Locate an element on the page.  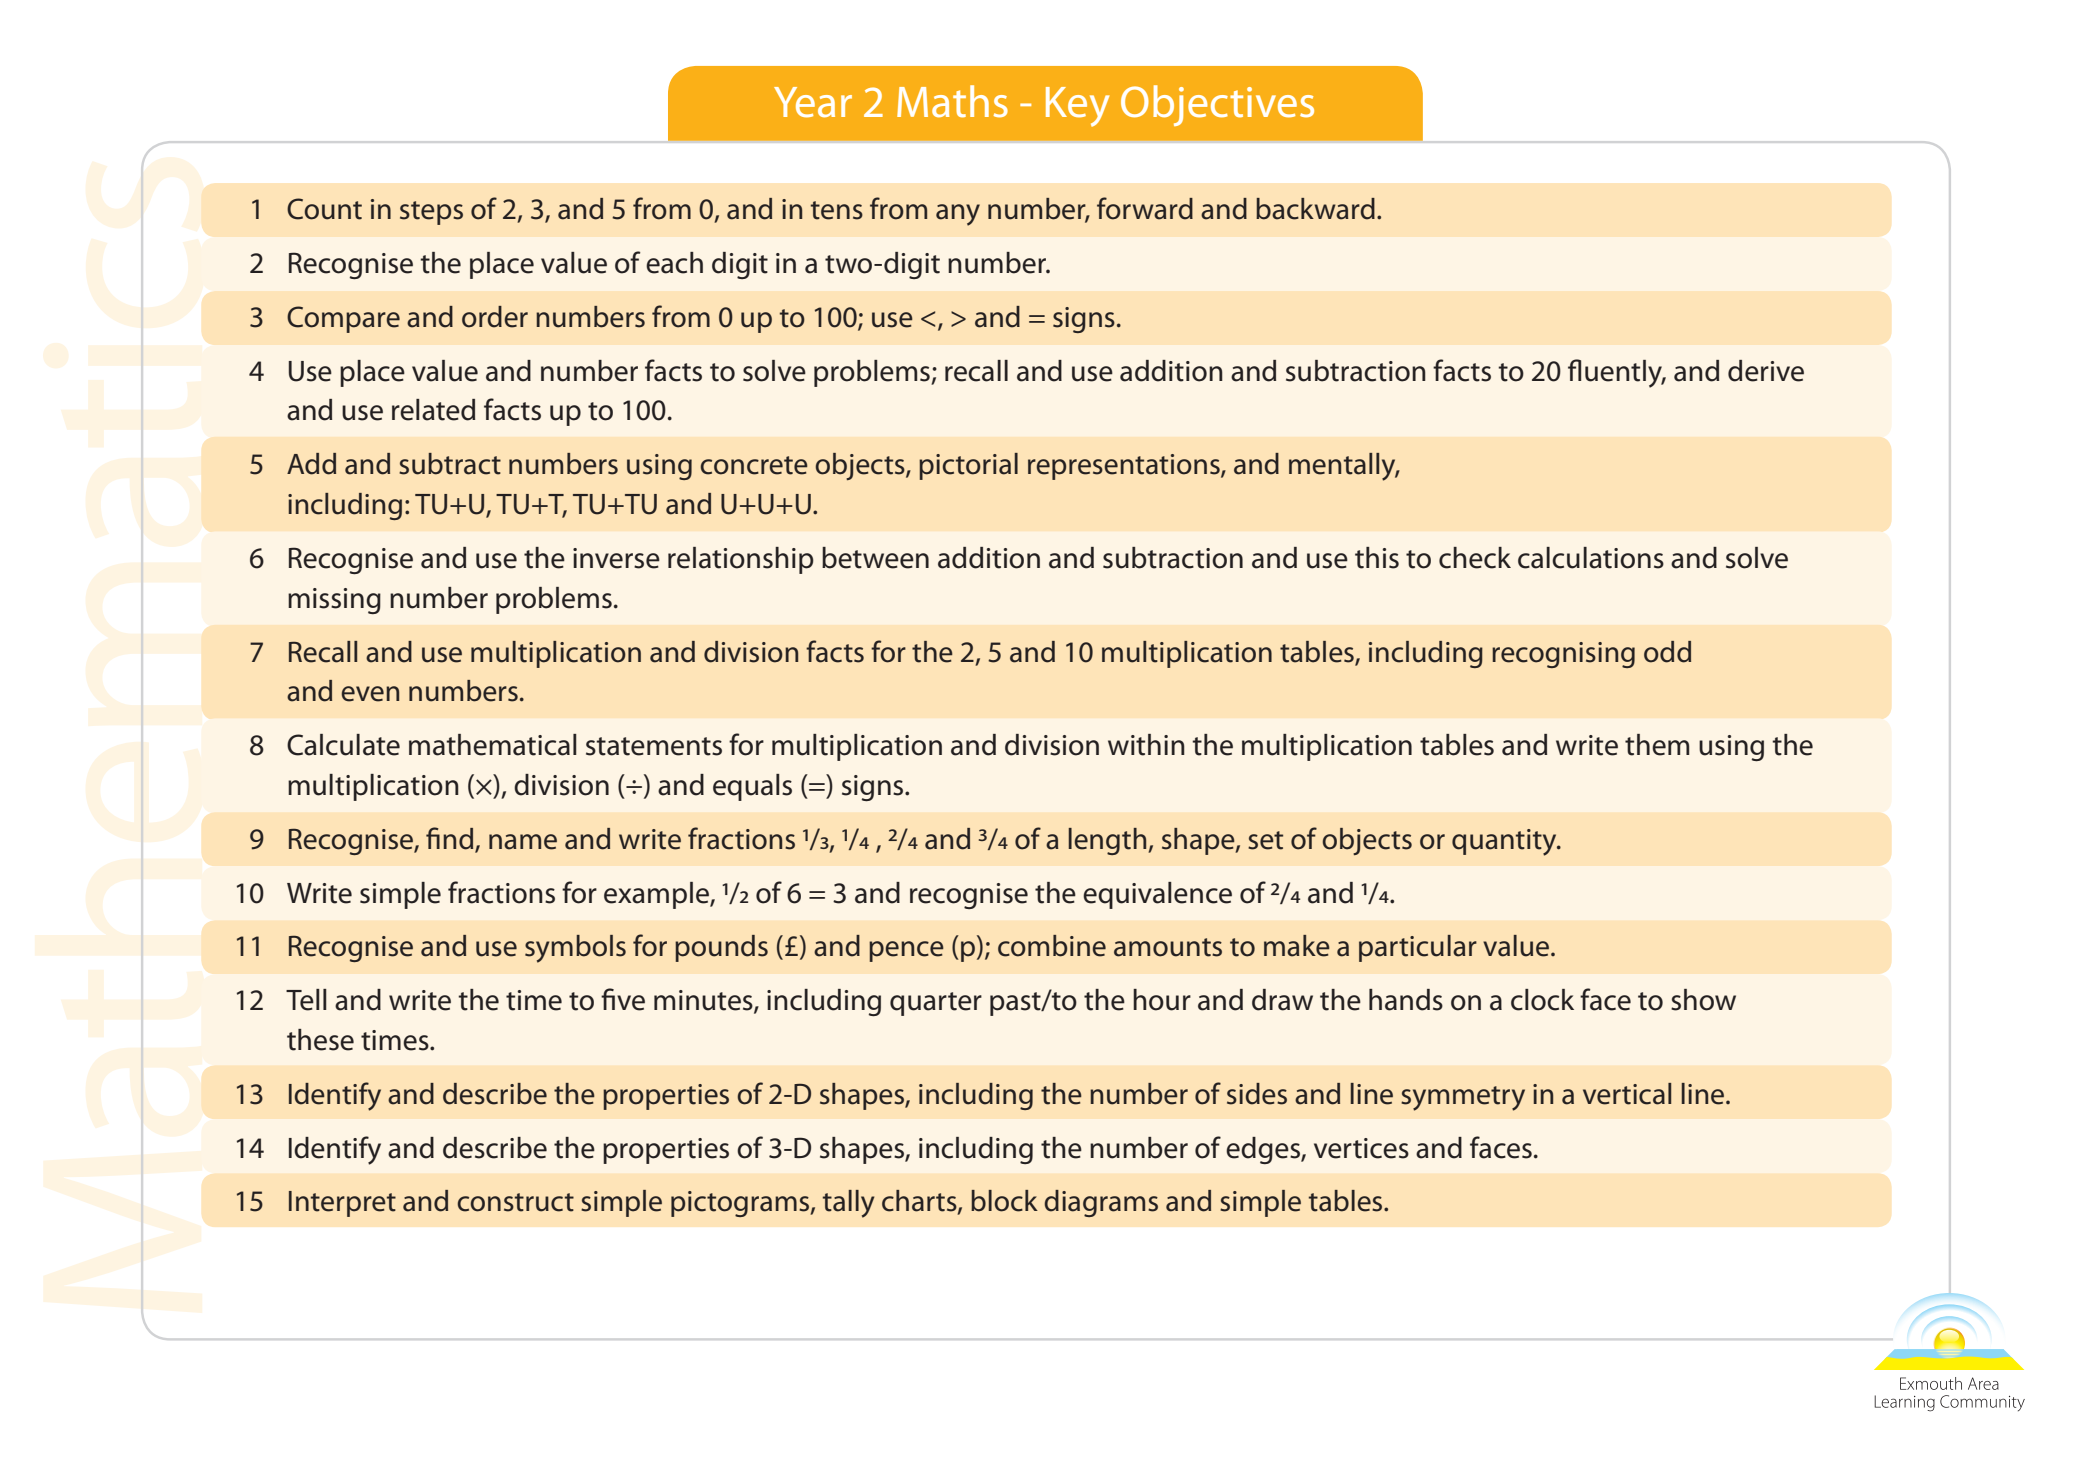
Key is located at coordinates (1077, 107).
